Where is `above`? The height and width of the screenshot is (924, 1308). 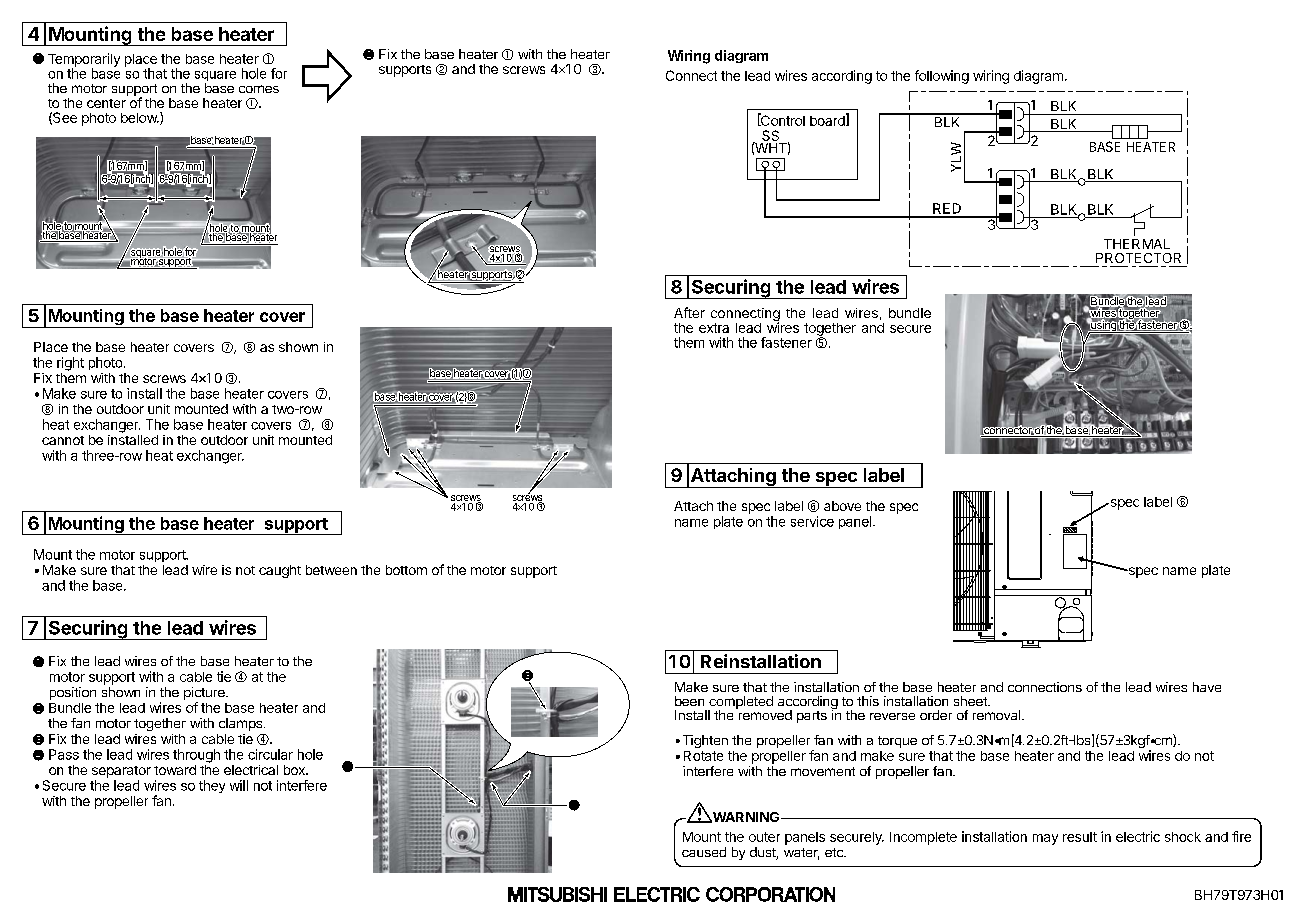 above is located at coordinates (842, 506).
